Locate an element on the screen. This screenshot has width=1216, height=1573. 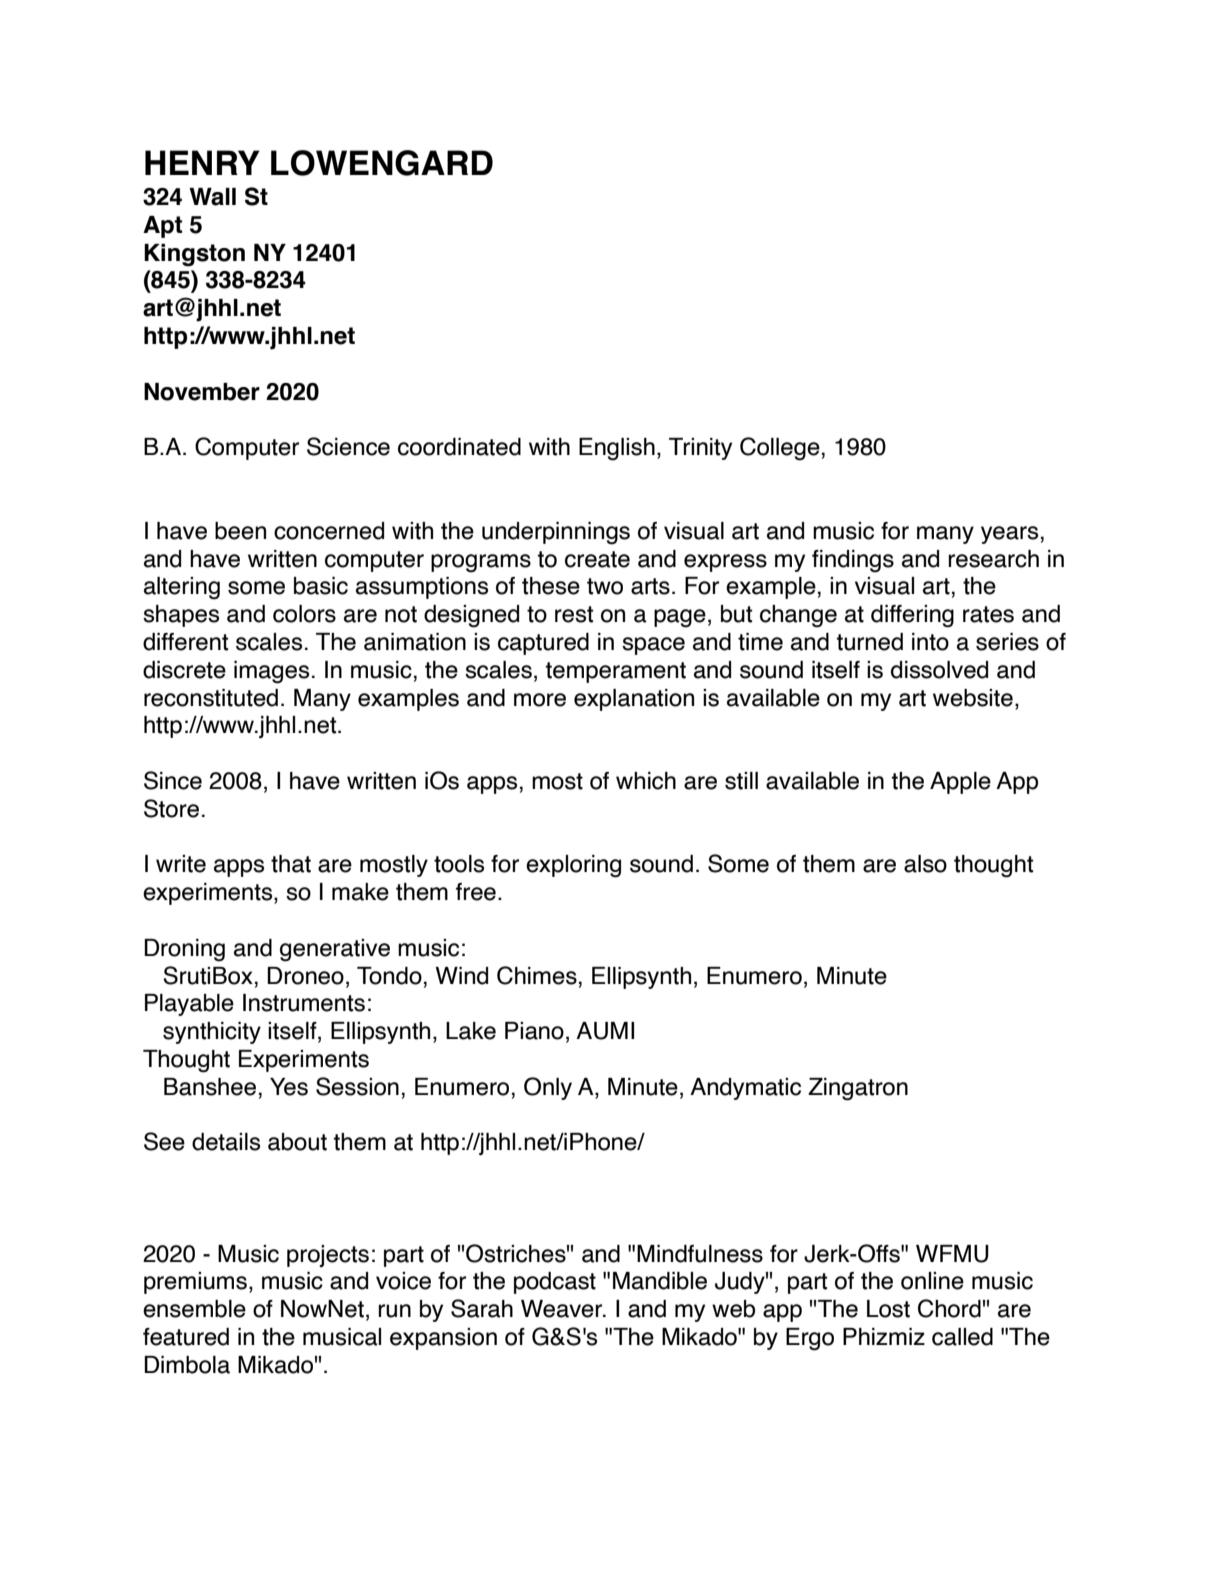
Wall is located at coordinates (212, 197).
